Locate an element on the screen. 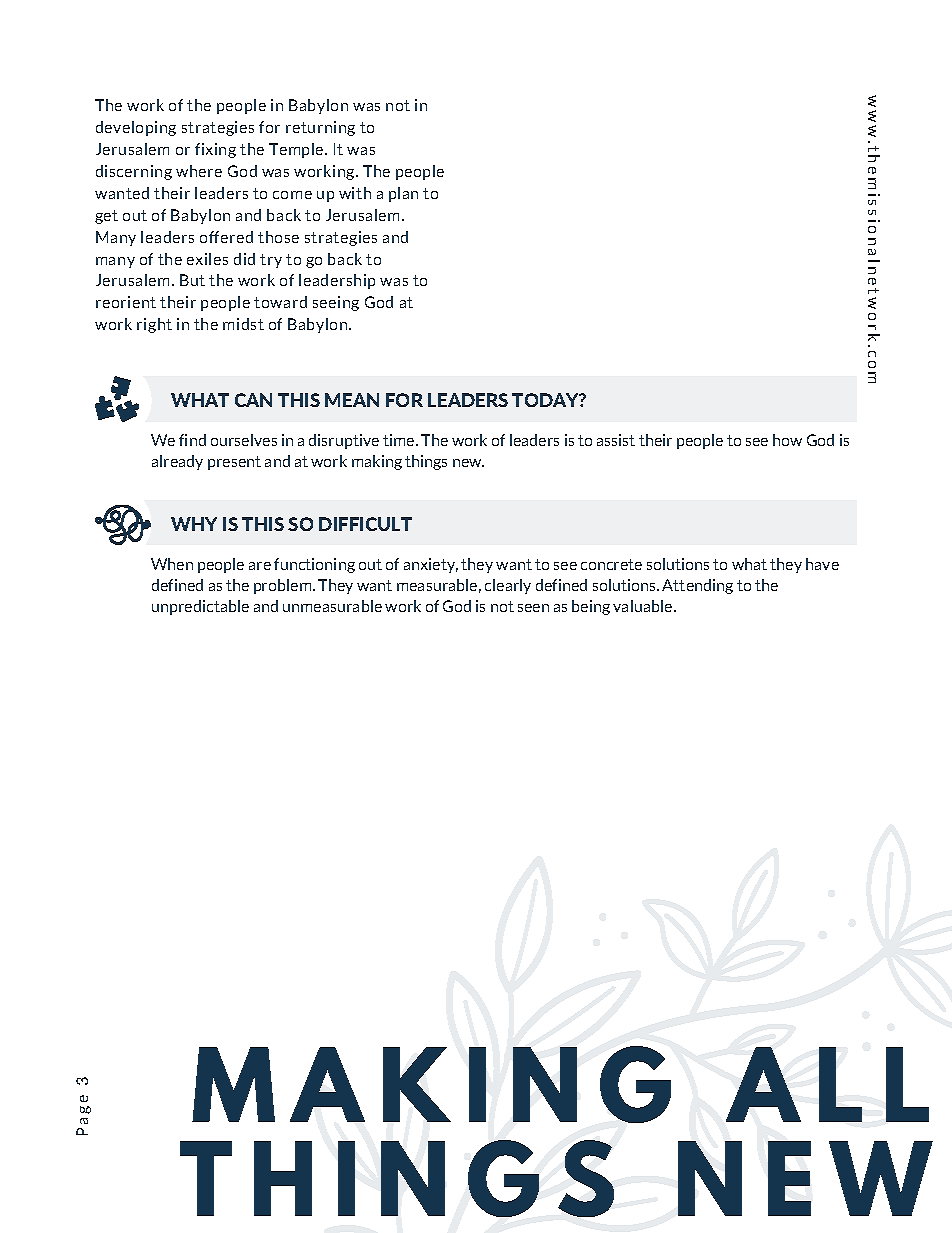 Image resolution: width=952 pixels, height=1233 pixels. already is located at coordinates (177, 462).
